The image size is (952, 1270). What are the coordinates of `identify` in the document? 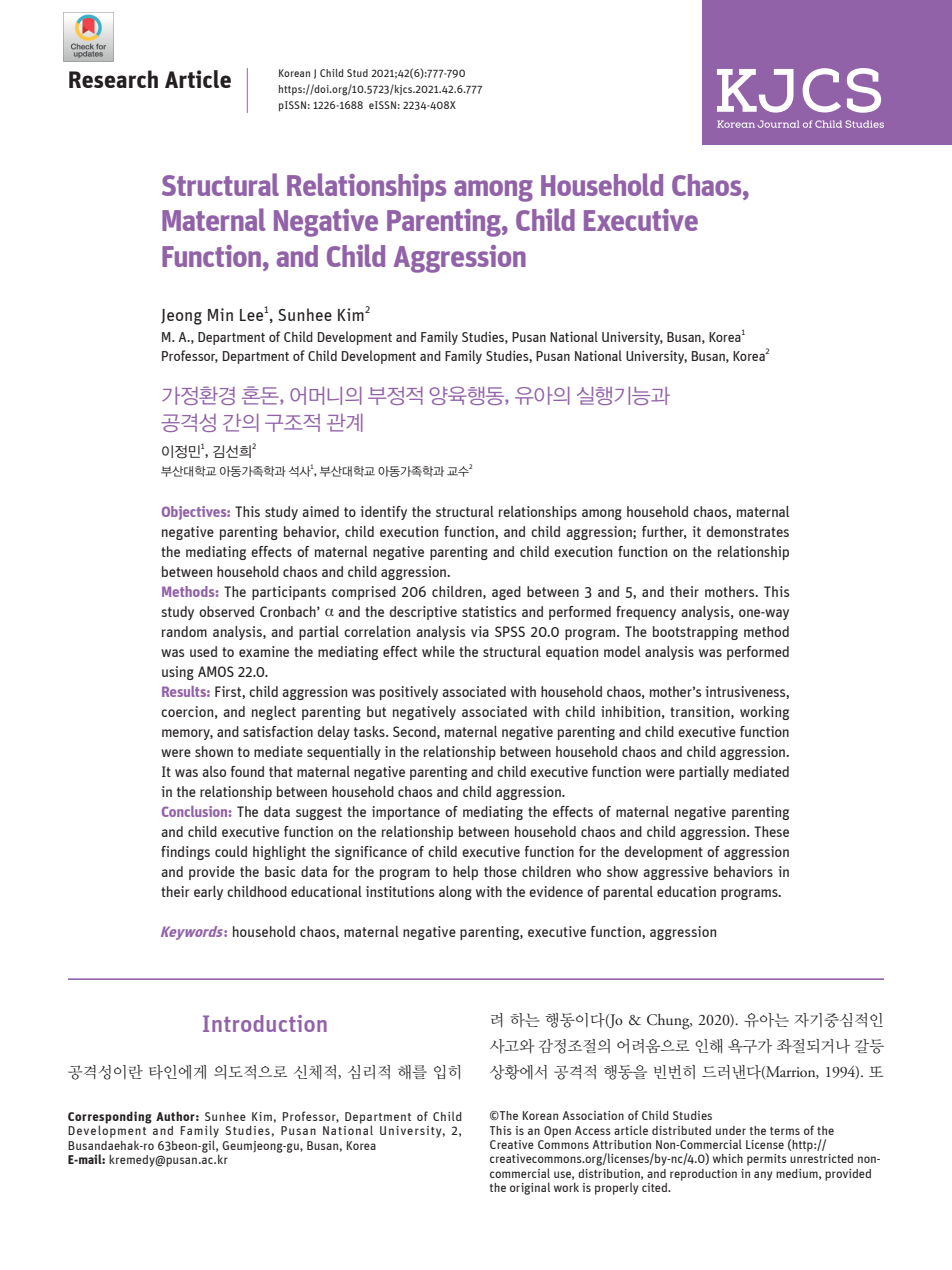 It's located at (383, 513).
